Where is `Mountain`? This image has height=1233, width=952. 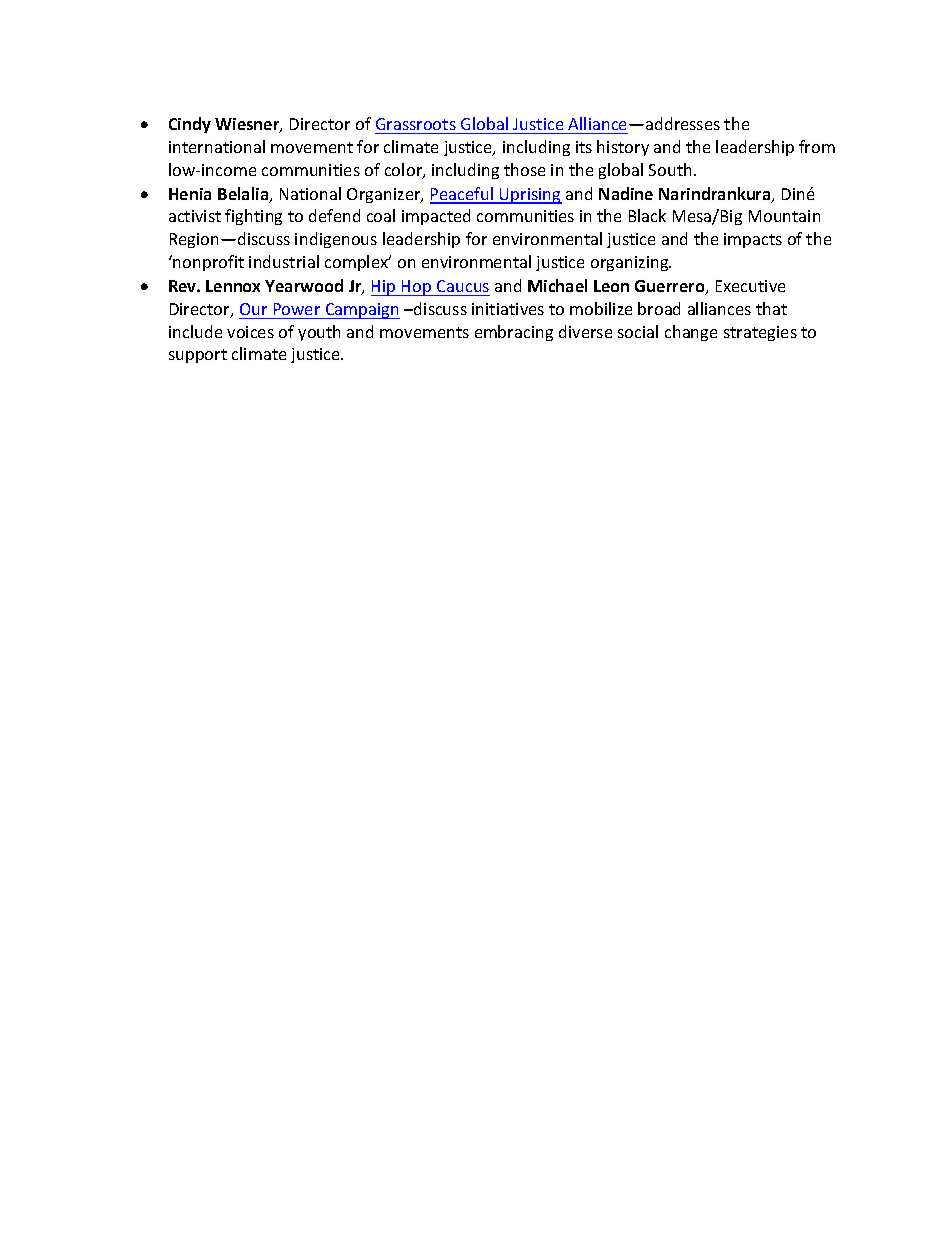
Mountain is located at coordinates (784, 216).
